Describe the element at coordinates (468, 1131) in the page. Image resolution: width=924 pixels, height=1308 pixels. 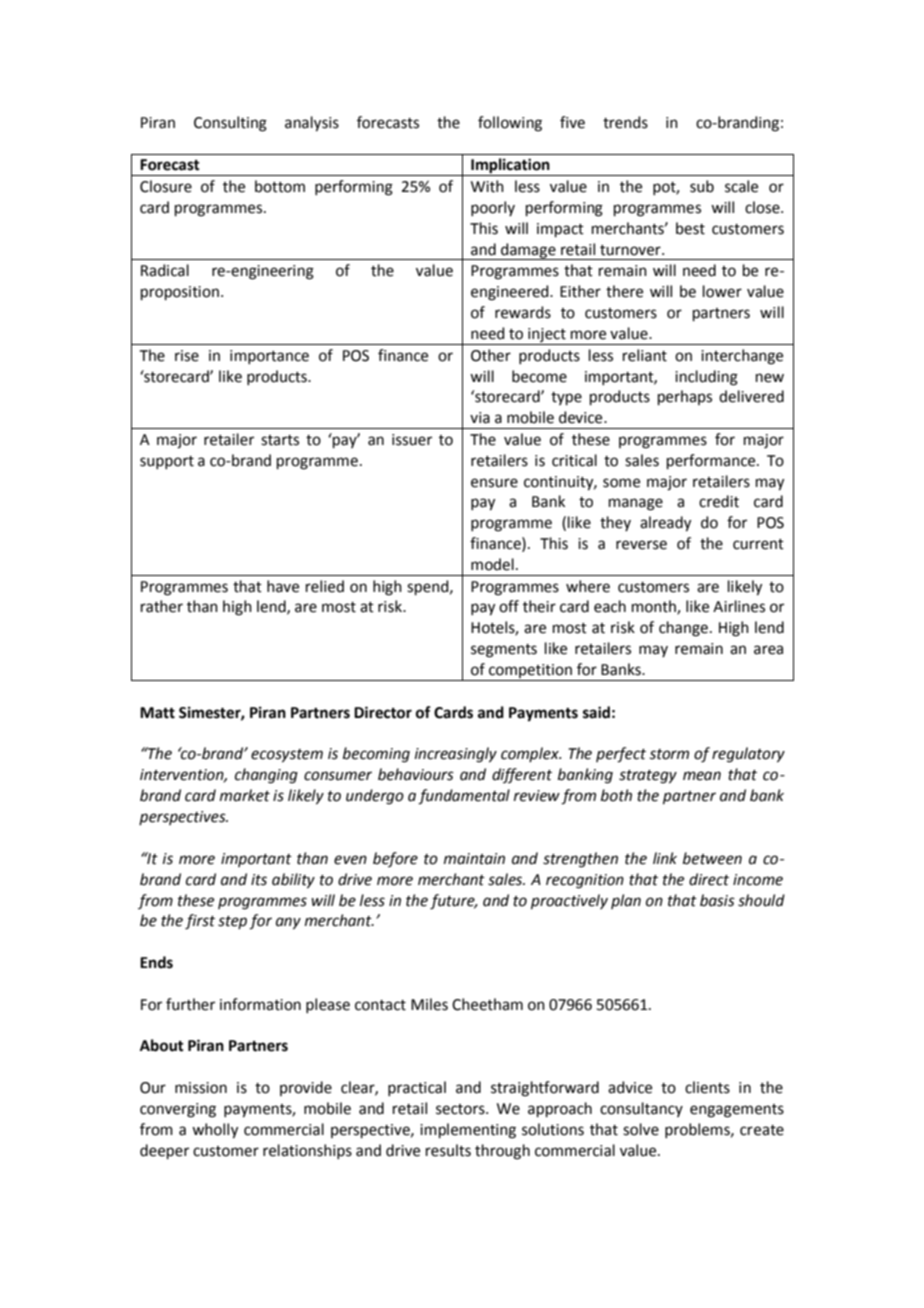
I see `implementing` at that location.
